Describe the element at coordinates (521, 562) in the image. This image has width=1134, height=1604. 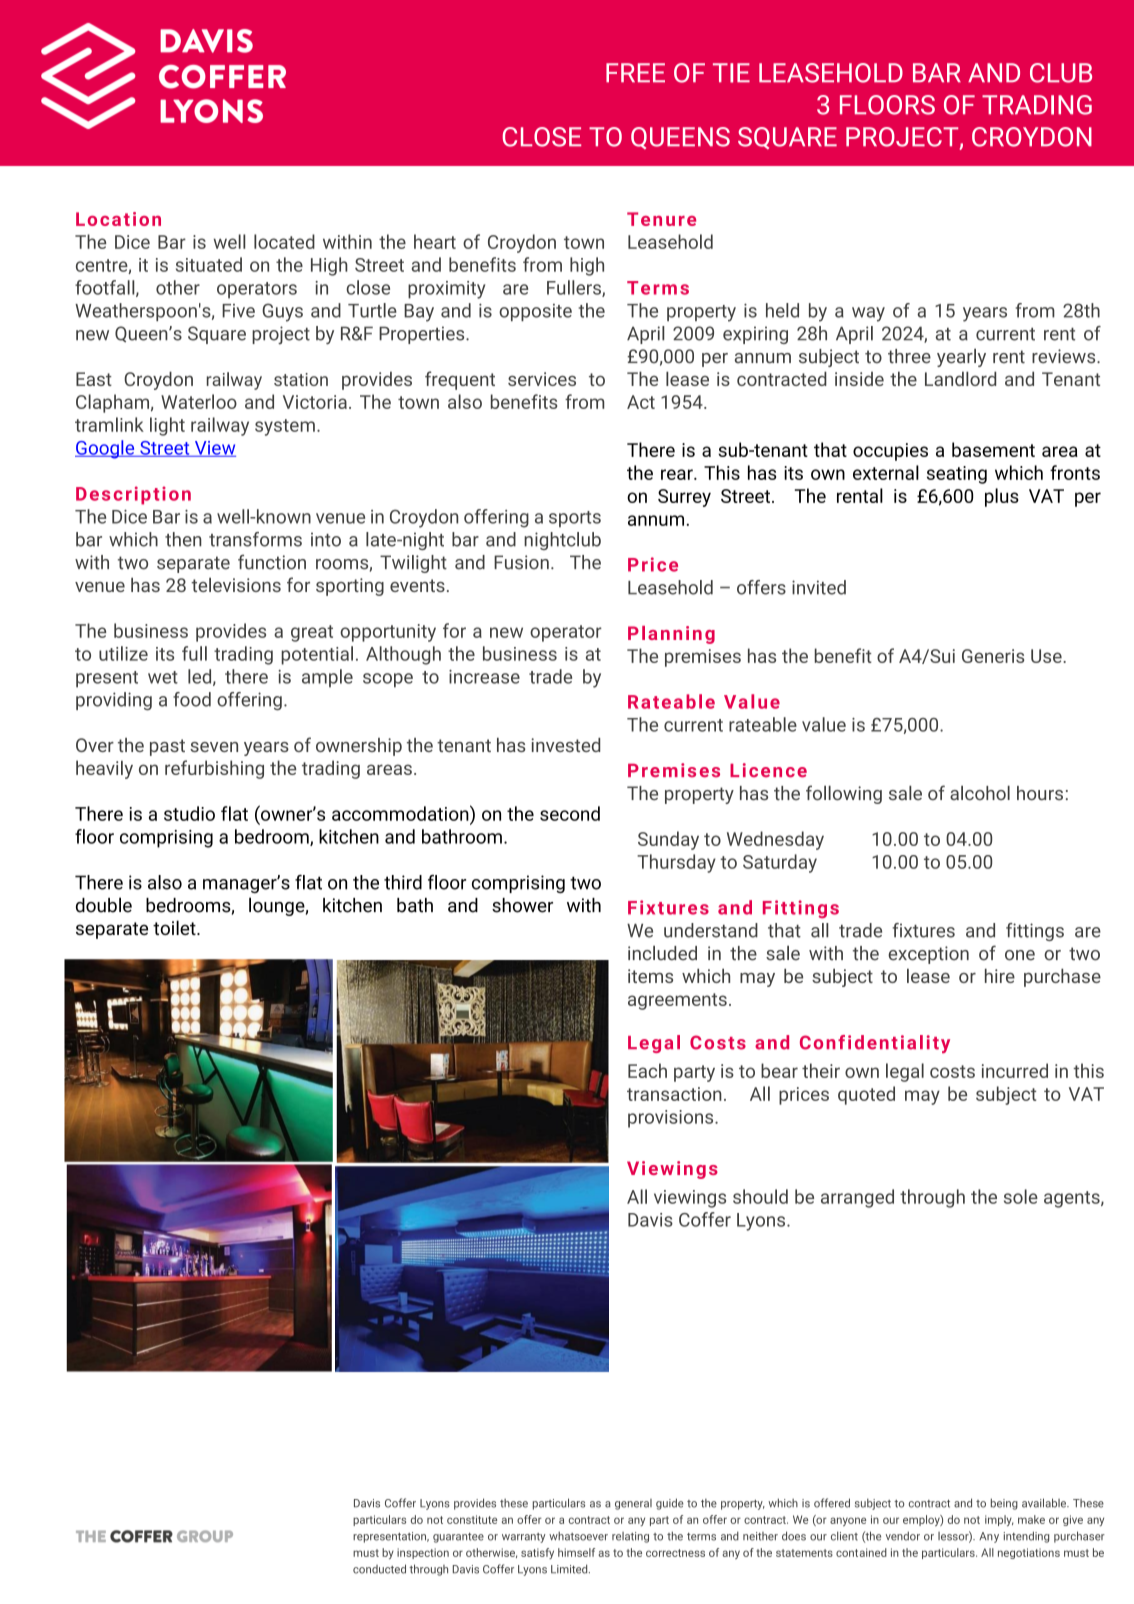
I see `Fusion` at that location.
